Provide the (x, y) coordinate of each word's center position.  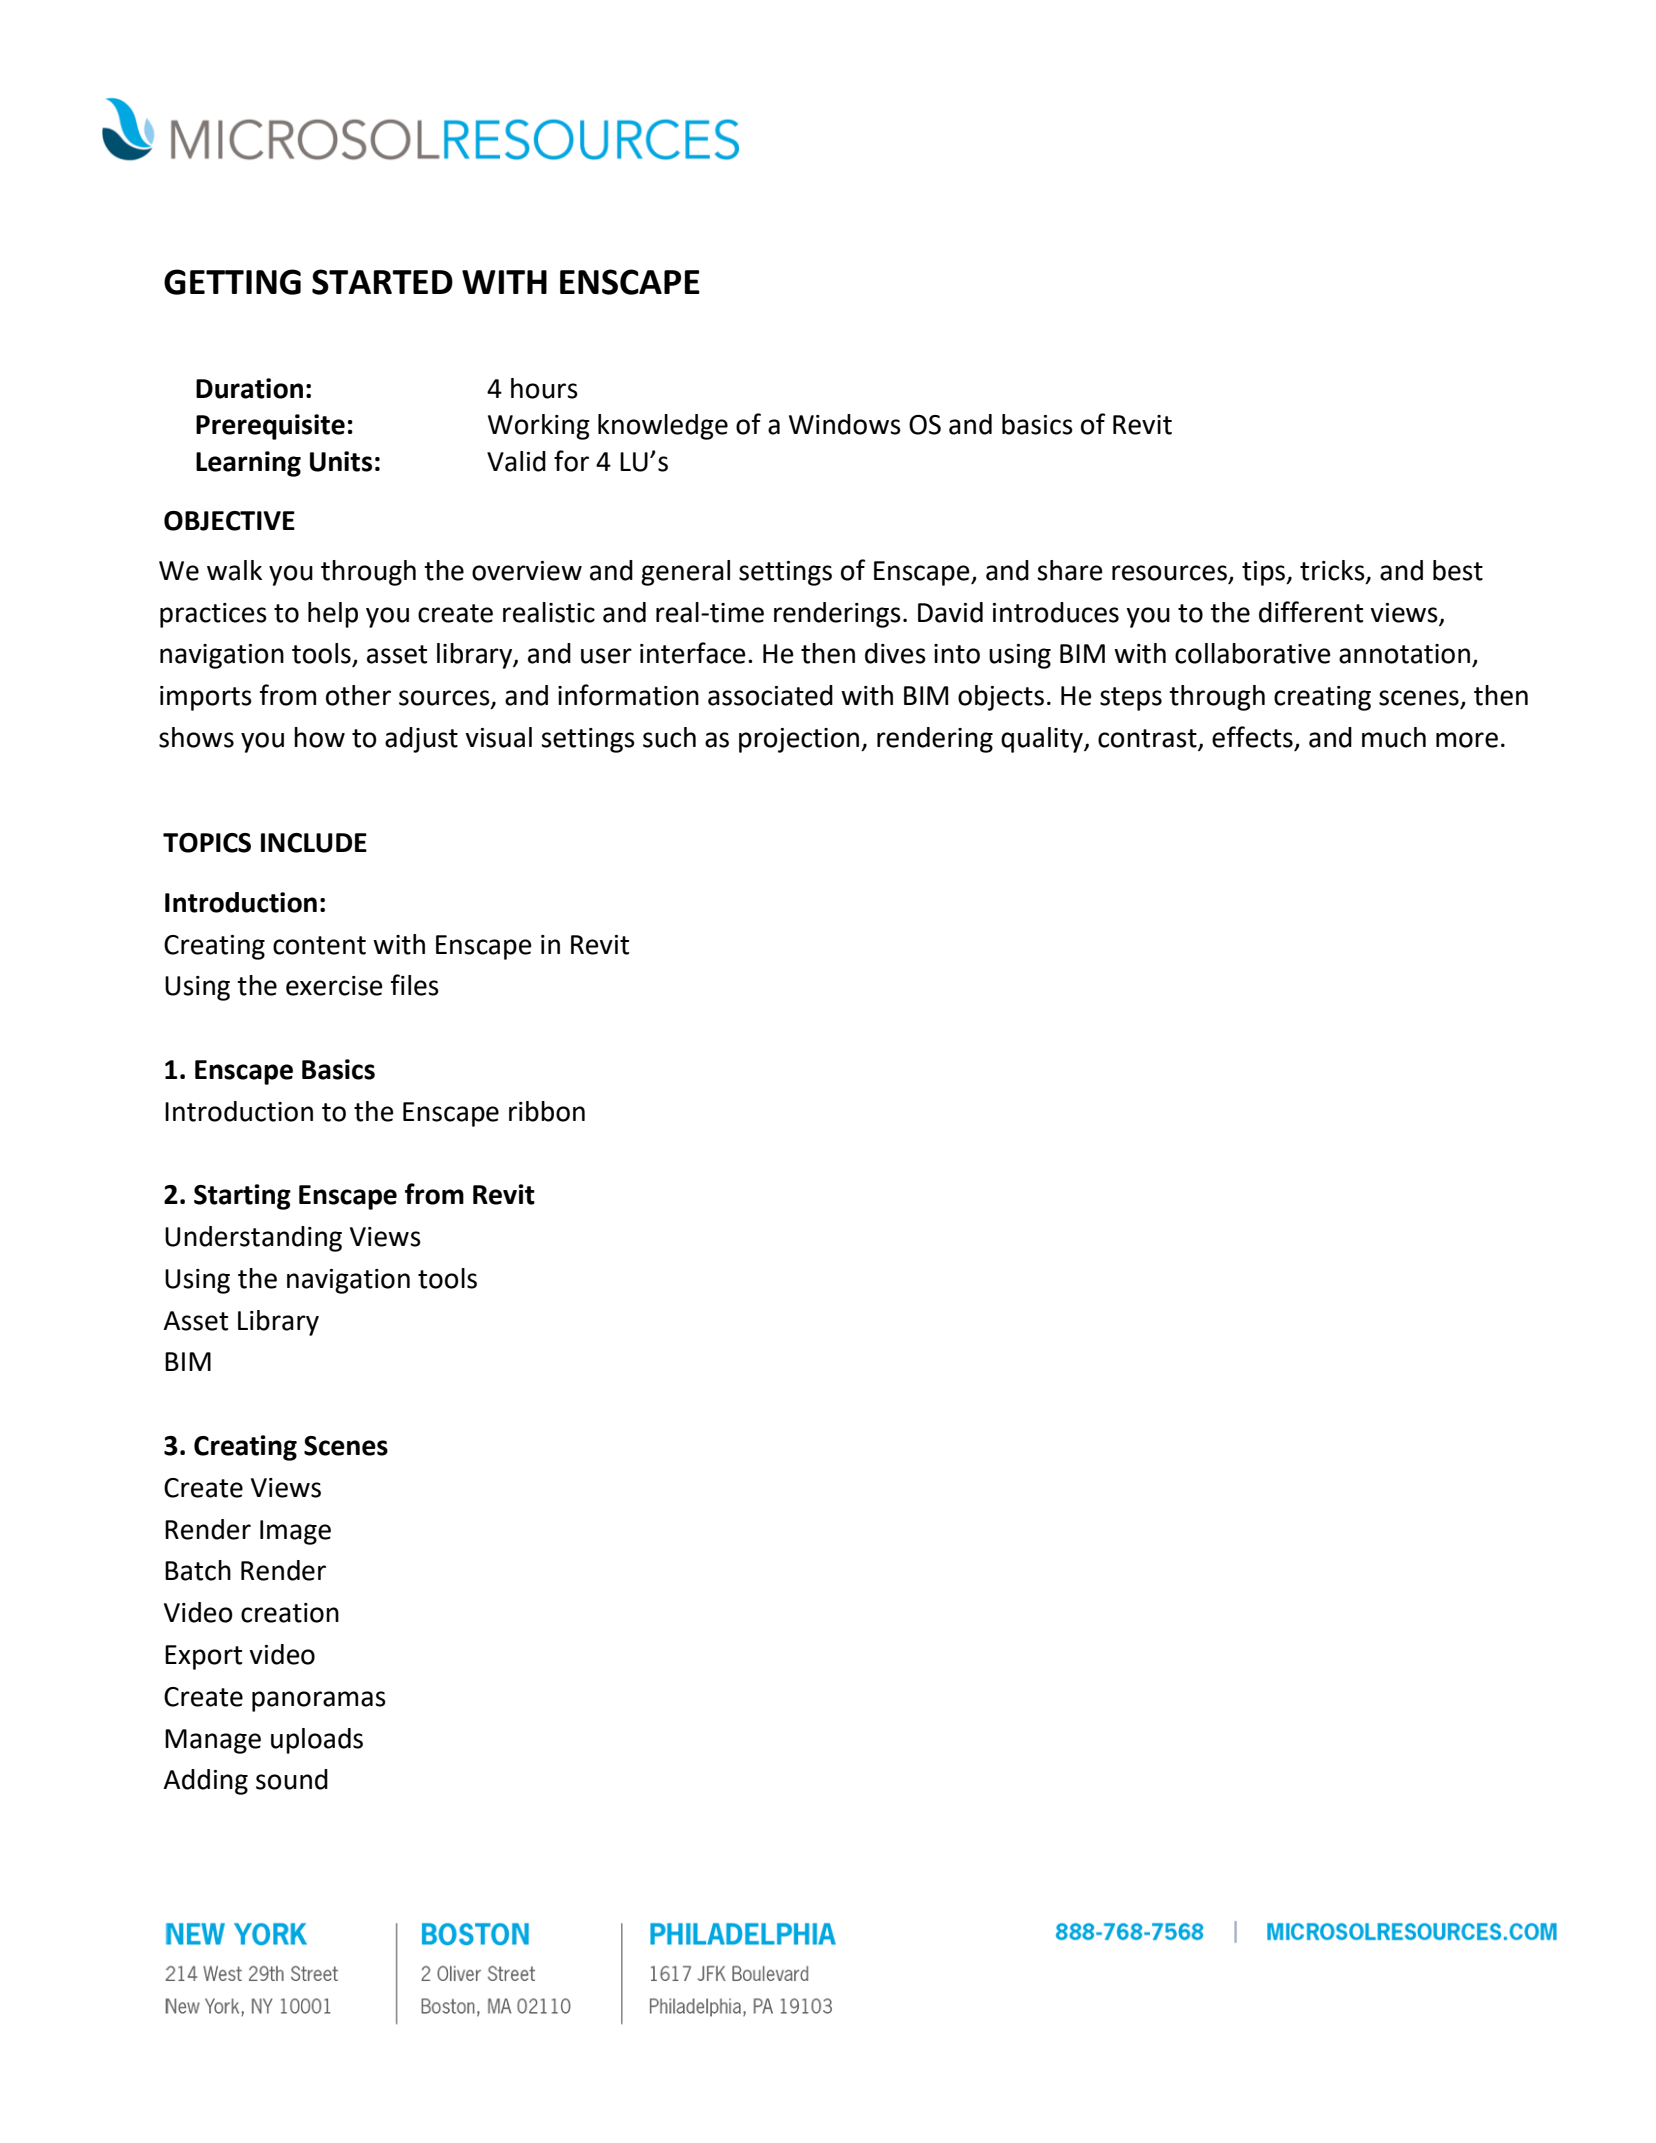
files (415, 985)
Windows (845, 424)
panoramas (319, 1701)
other (358, 695)
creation (290, 1613)
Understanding (253, 1239)
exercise (334, 986)
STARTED (382, 282)
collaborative (1253, 653)
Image (295, 1532)
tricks (1333, 571)
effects (1253, 738)
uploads (317, 1741)
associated (770, 695)
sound (292, 1779)
